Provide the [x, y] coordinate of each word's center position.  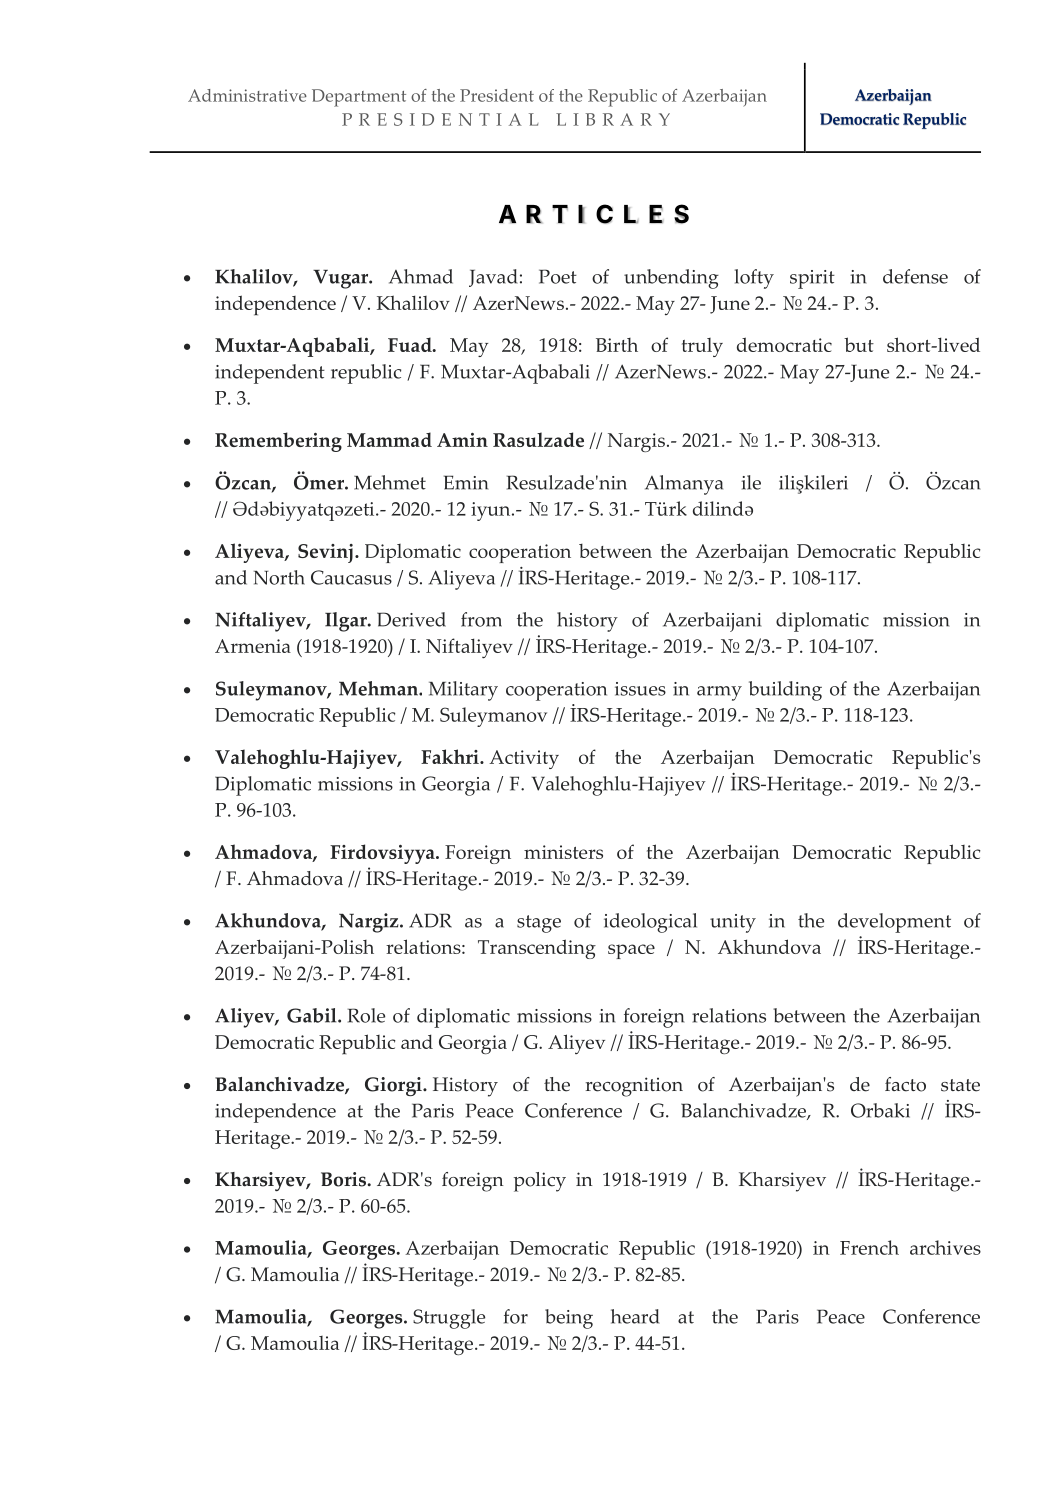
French [869, 1247]
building [785, 691]
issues [640, 689]
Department [359, 98]
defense [915, 276]
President [497, 95]
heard [635, 1316]
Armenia [253, 646]
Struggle [449, 1319]
